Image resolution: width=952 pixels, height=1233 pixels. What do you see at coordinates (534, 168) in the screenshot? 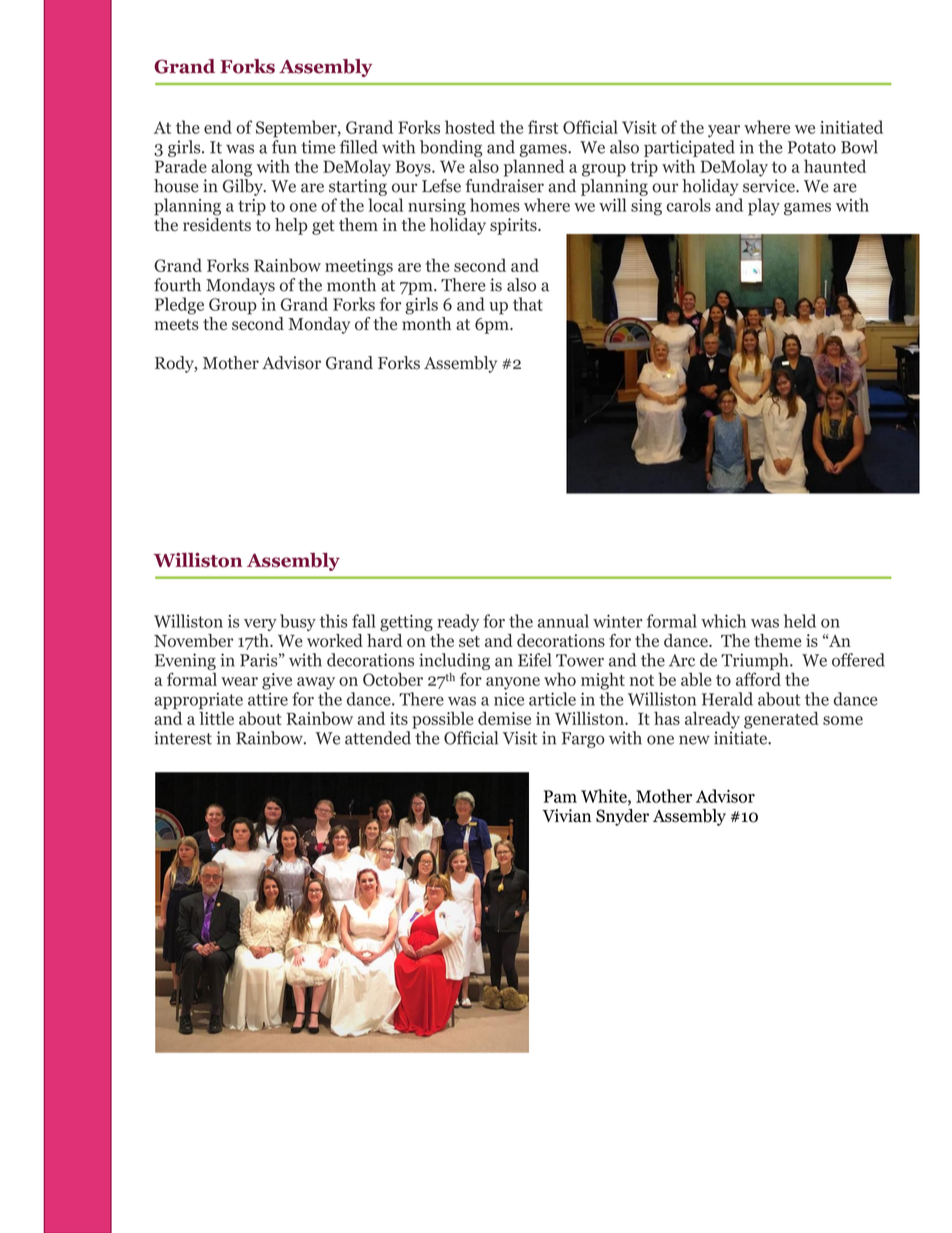
I see `planned` at bounding box center [534, 168].
